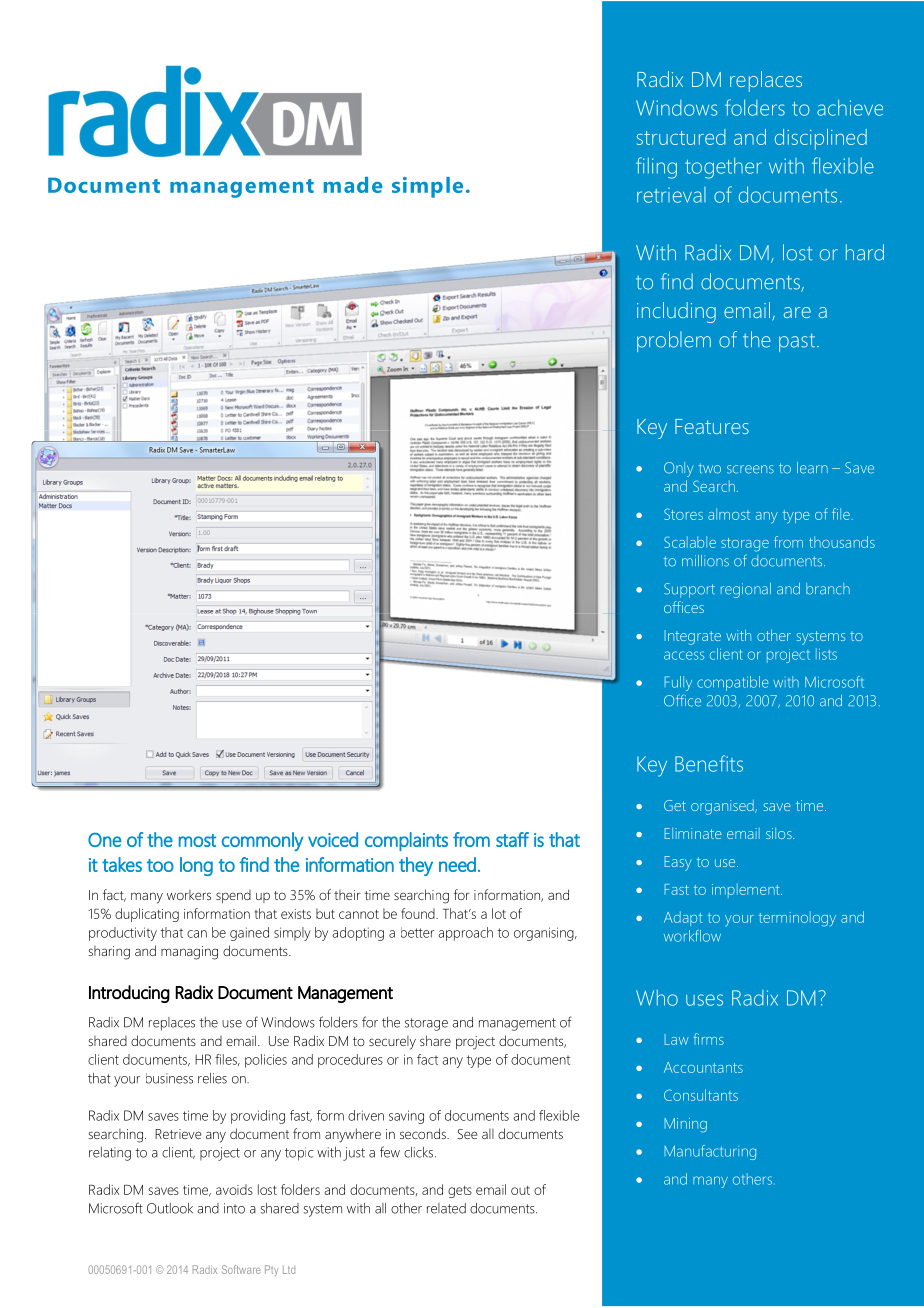  I want to click on One, so click(105, 840).
